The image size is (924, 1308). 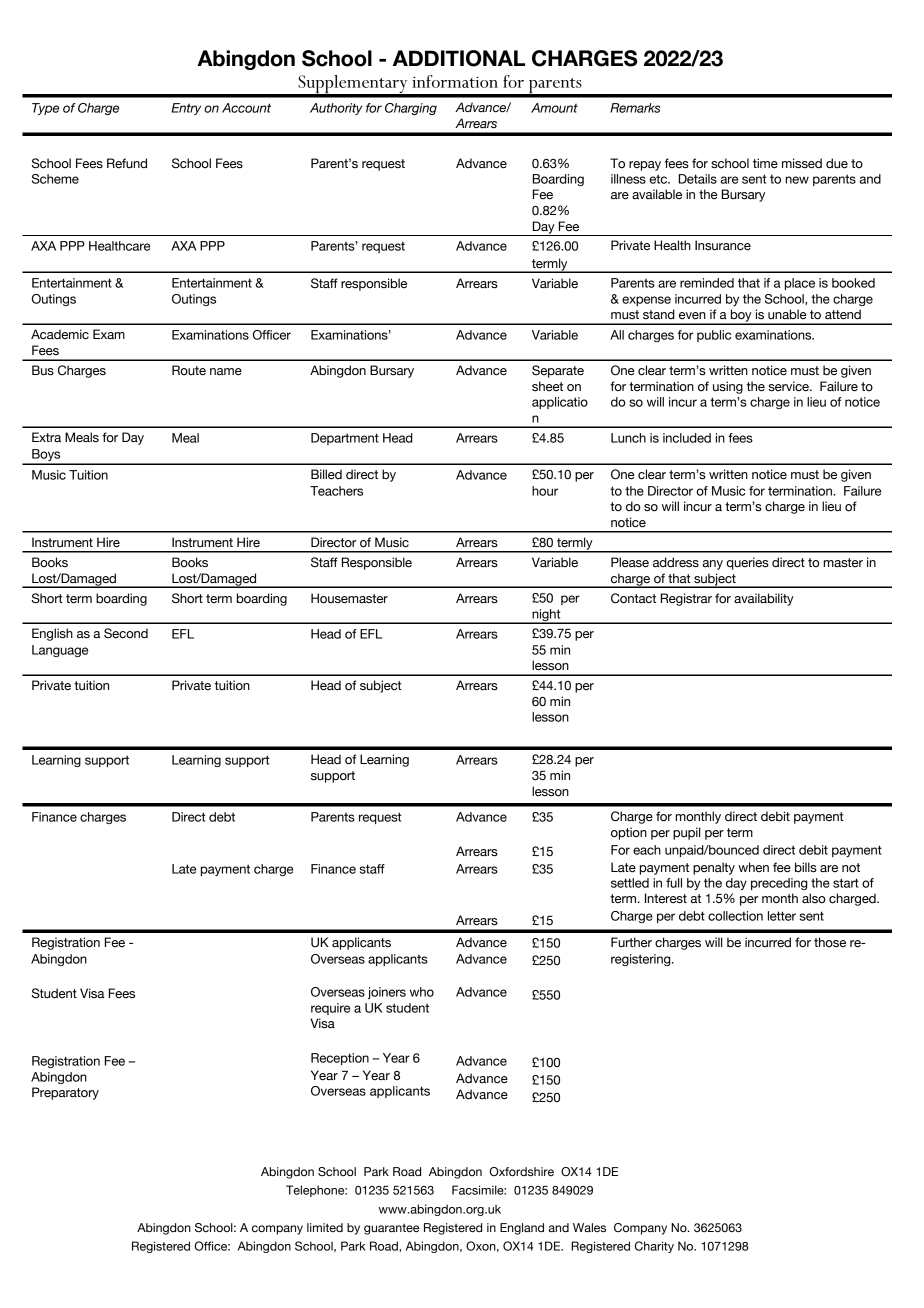 What do you see at coordinates (455, 81) in the screenshot?
I see `information` at bounding box center [455, 81].
